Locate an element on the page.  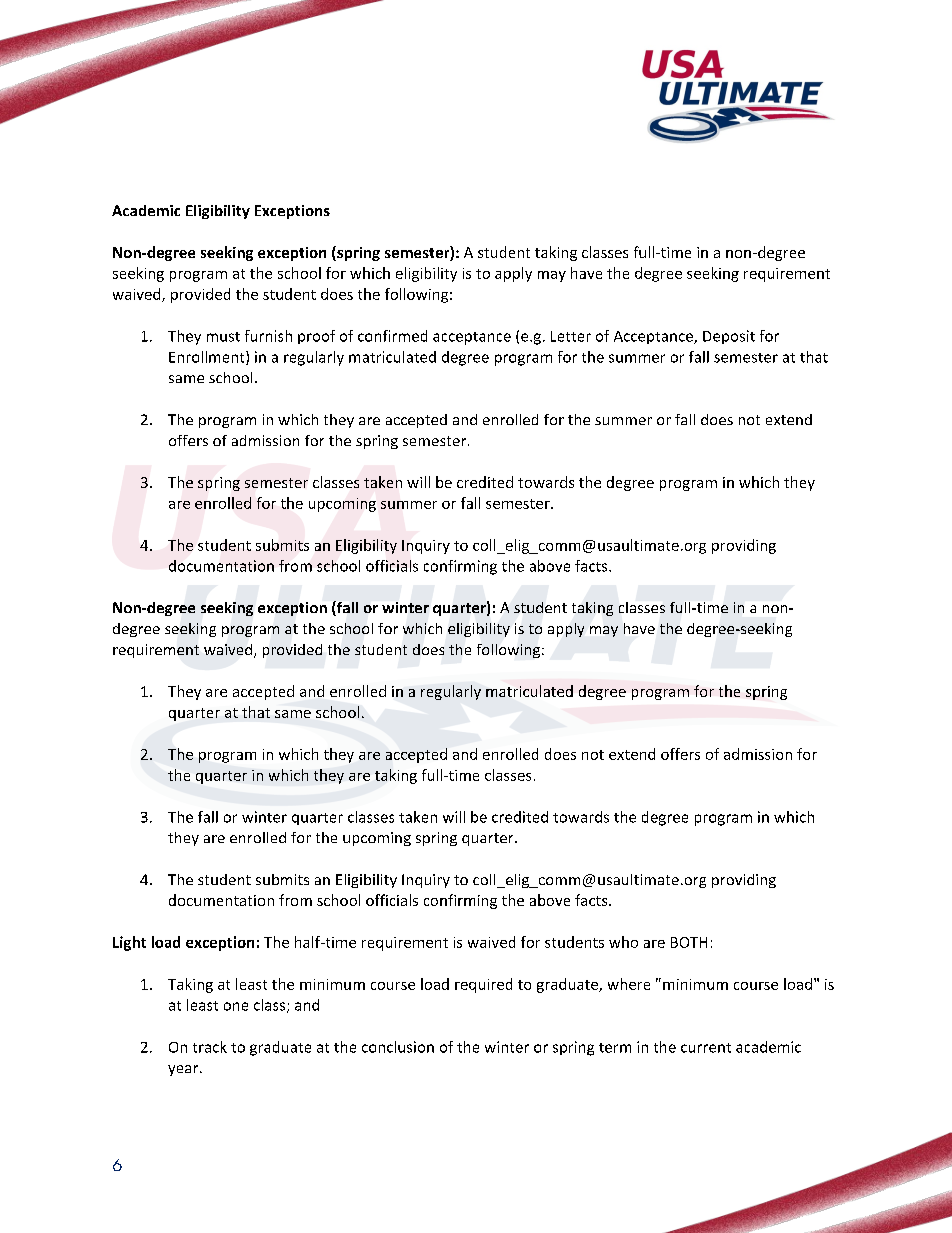
conclusion is located at coordinates (398, 1047).
